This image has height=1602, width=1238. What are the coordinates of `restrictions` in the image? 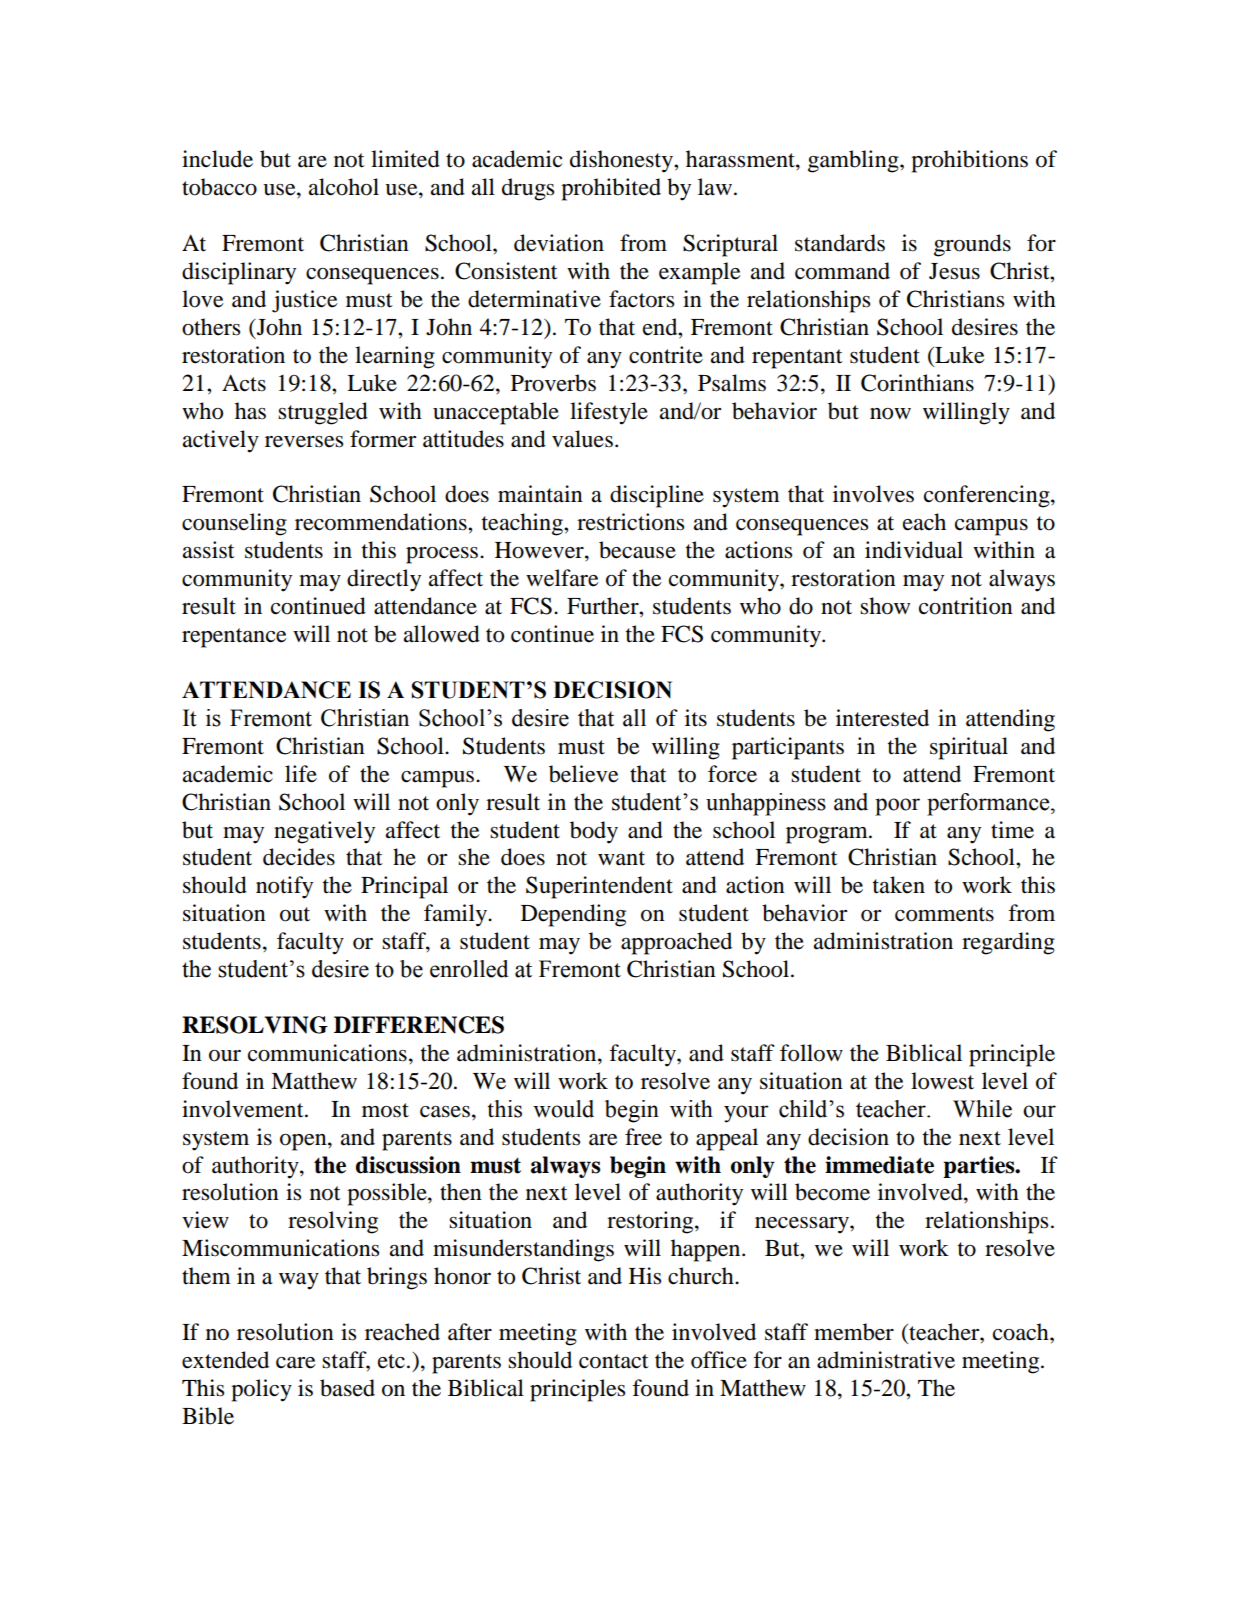 It's located at (630, 522).
